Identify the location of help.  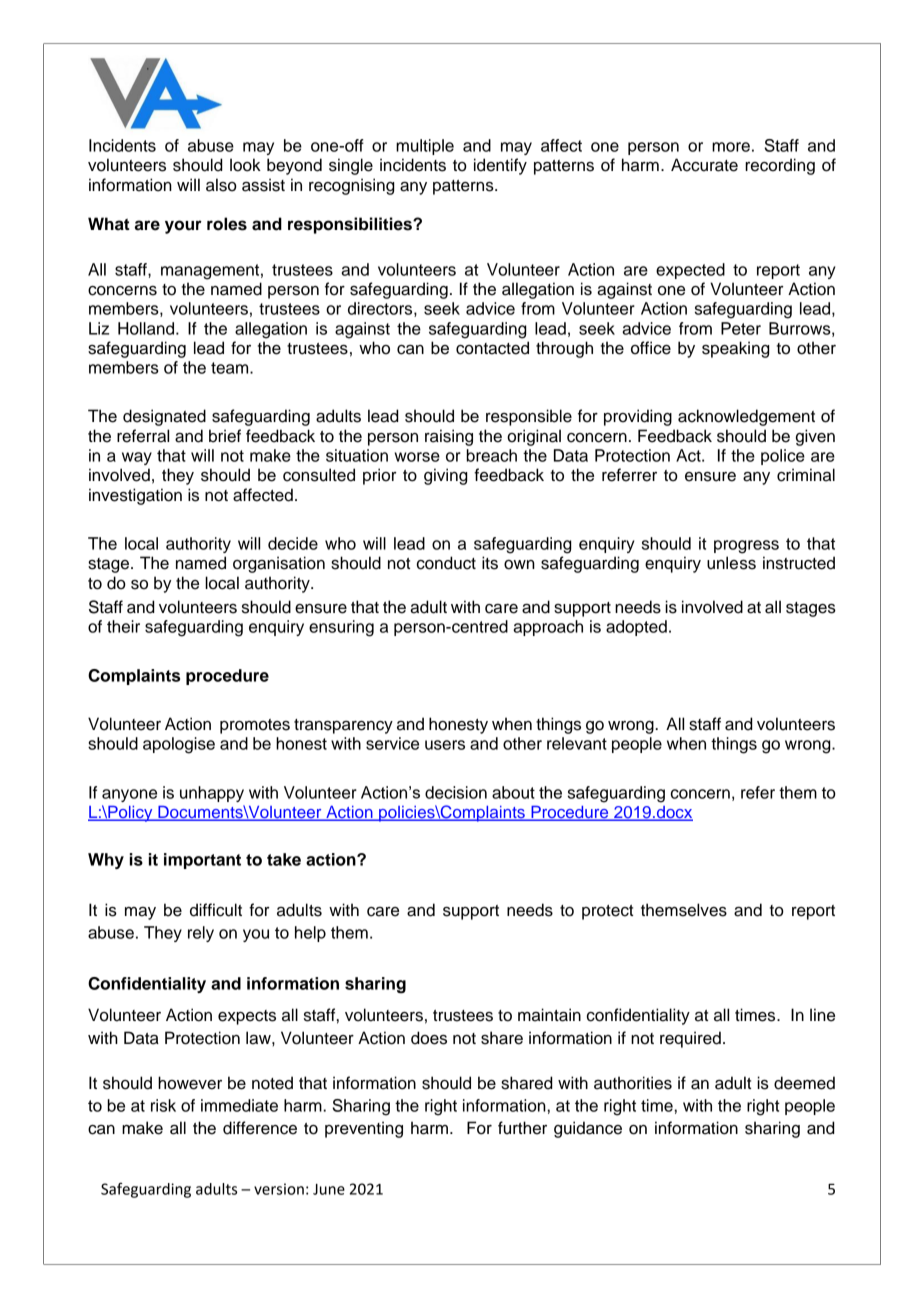
(310, 934).
